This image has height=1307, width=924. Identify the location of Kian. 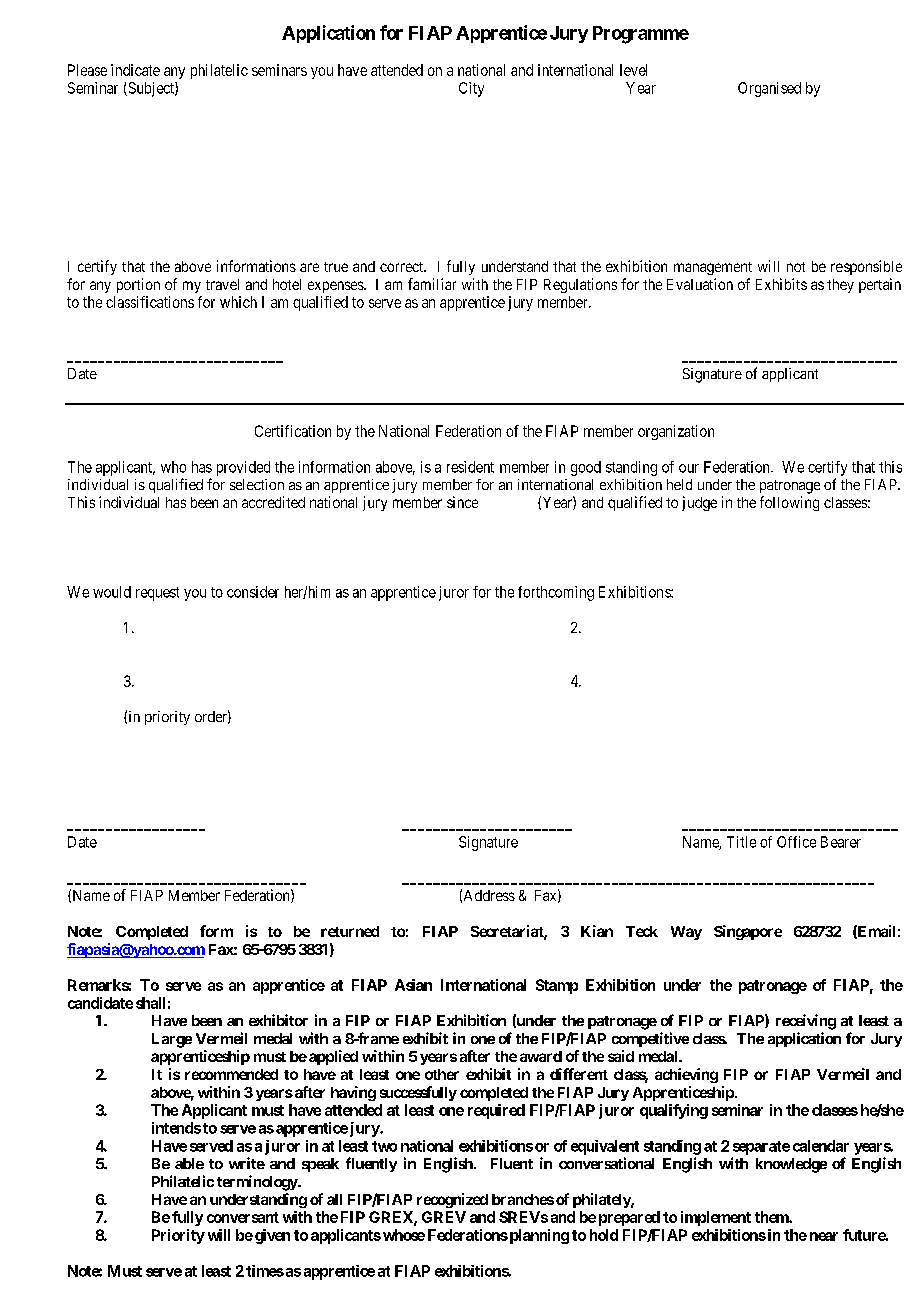
(597, 931).
